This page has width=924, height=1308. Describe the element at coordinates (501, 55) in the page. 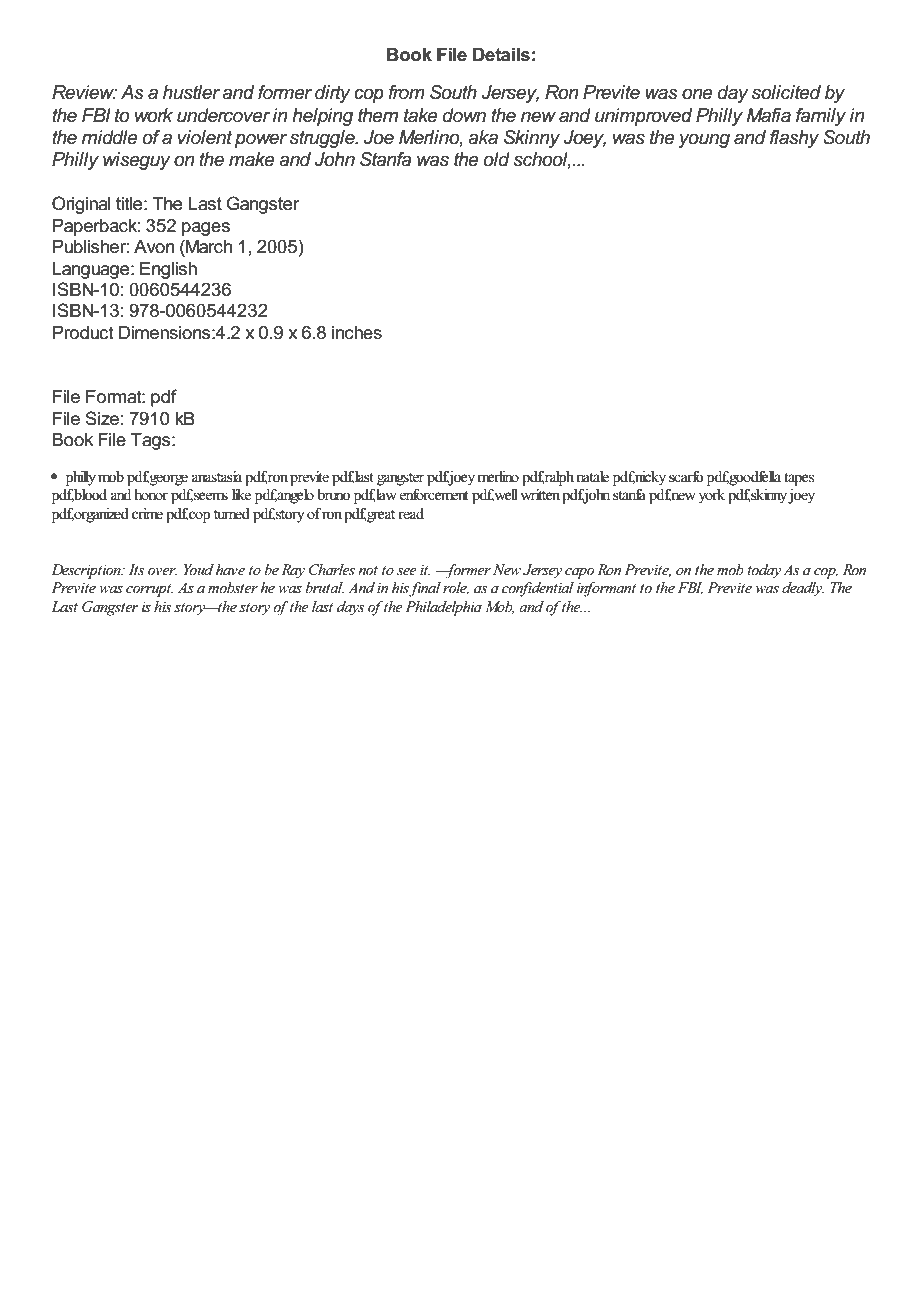

I see `Details` at that location.
